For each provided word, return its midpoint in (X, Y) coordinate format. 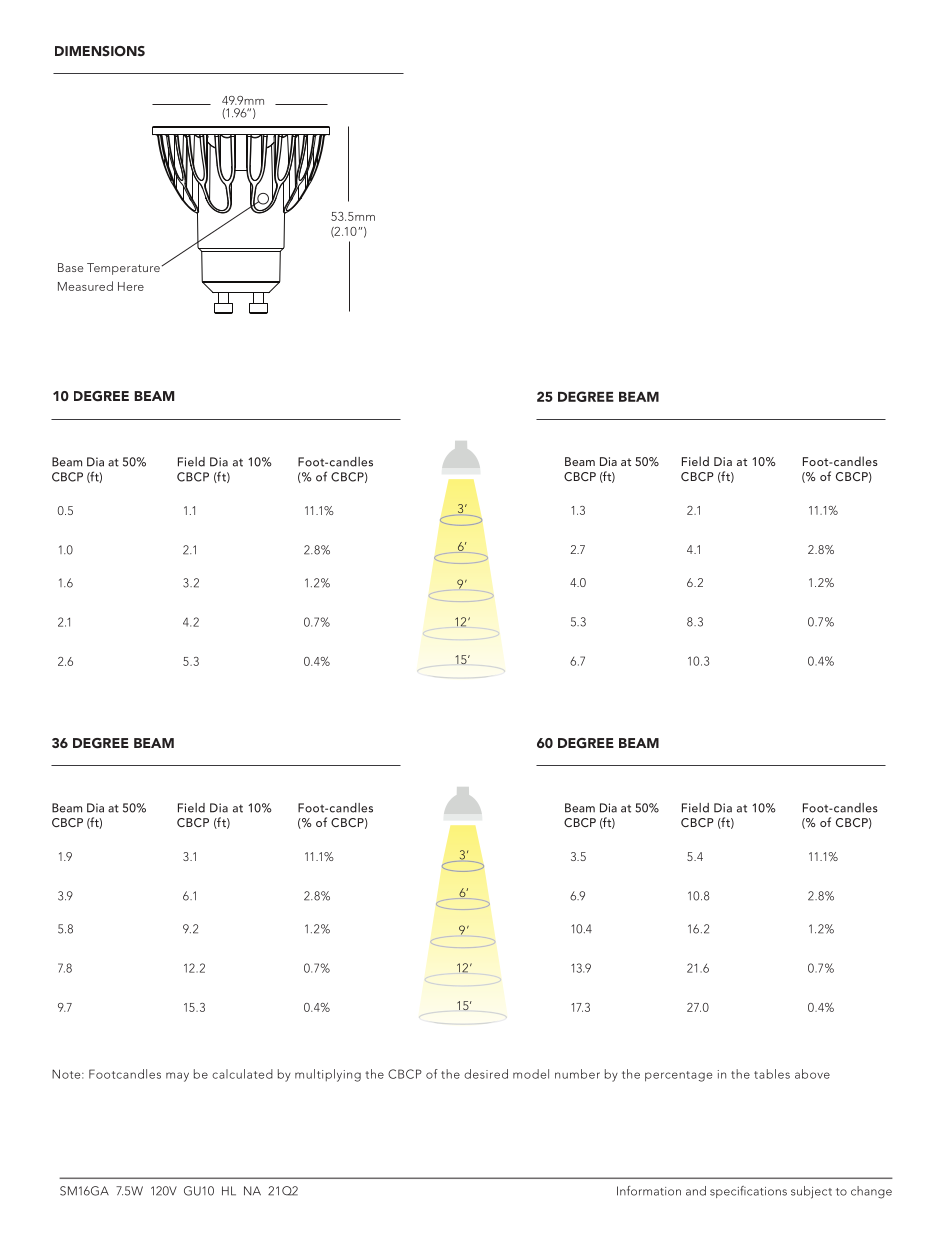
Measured (85, 286)
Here (131, 286)
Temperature (123, 269)
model (531, 1074)
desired (486, 1074)
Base (70, 267)
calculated (242, 1074)
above (812, 1074)
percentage (678, 1076)
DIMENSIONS (100, 51)
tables (772, 1074)
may (177, 1077)
